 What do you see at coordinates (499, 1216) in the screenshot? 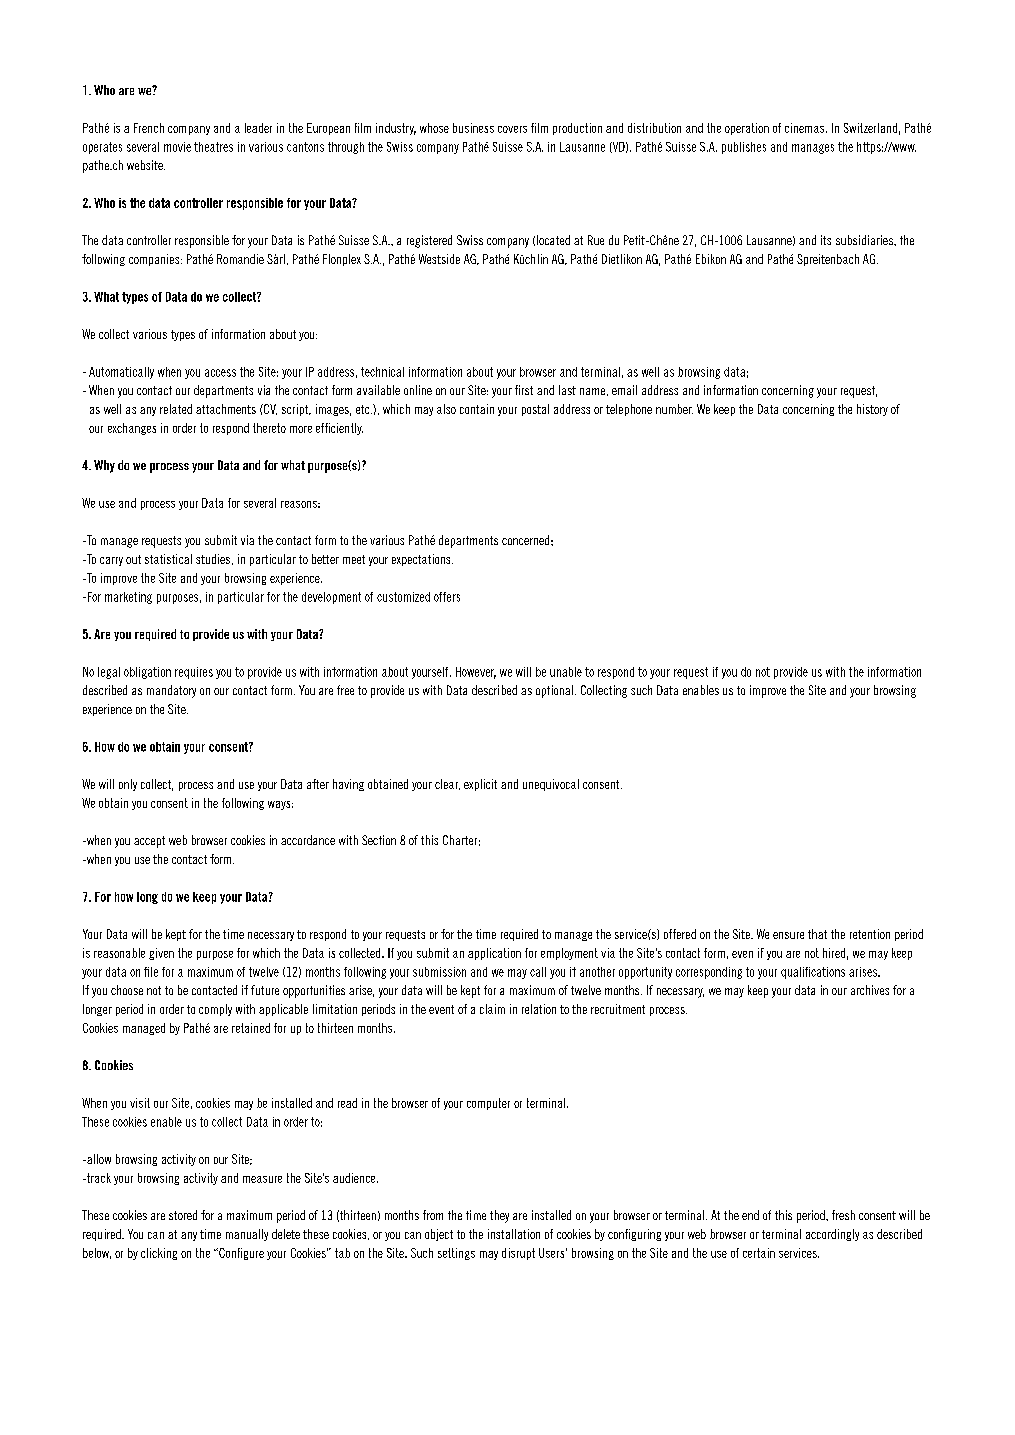
I see `they` at bounding box center [499, 1216].
